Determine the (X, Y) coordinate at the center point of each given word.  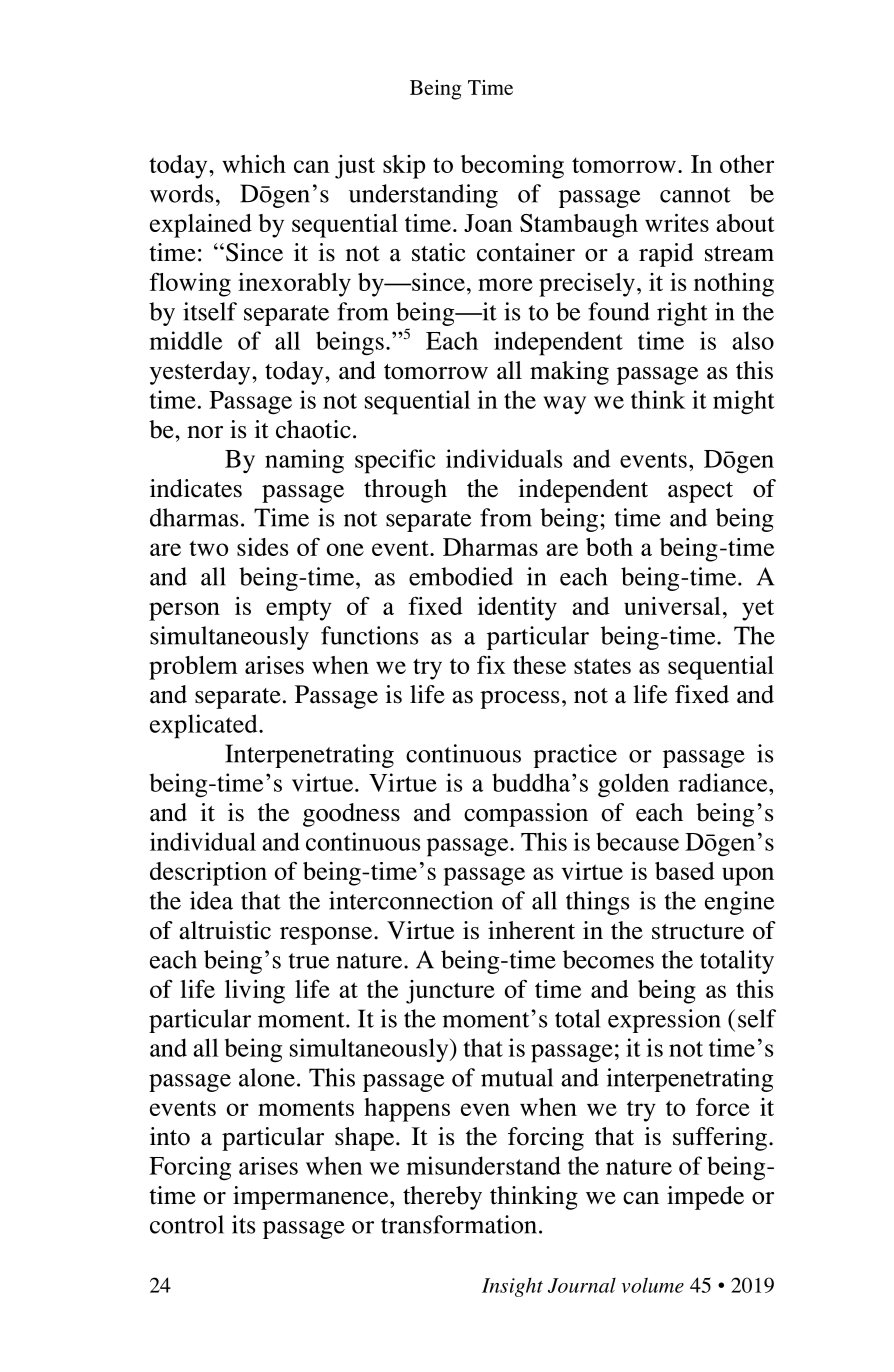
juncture (450, 992)
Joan (488, 223)
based (685, 871)
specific (395, 461)
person (184, 611)
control (187, 1224)
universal (672, 606)
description (208, 874)
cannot (695, 195)
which (254, 163)
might (744, 402)
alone (267, 1077)
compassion (526, 815)
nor (205, 432)
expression (664, 1021)
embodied (461, 576)
